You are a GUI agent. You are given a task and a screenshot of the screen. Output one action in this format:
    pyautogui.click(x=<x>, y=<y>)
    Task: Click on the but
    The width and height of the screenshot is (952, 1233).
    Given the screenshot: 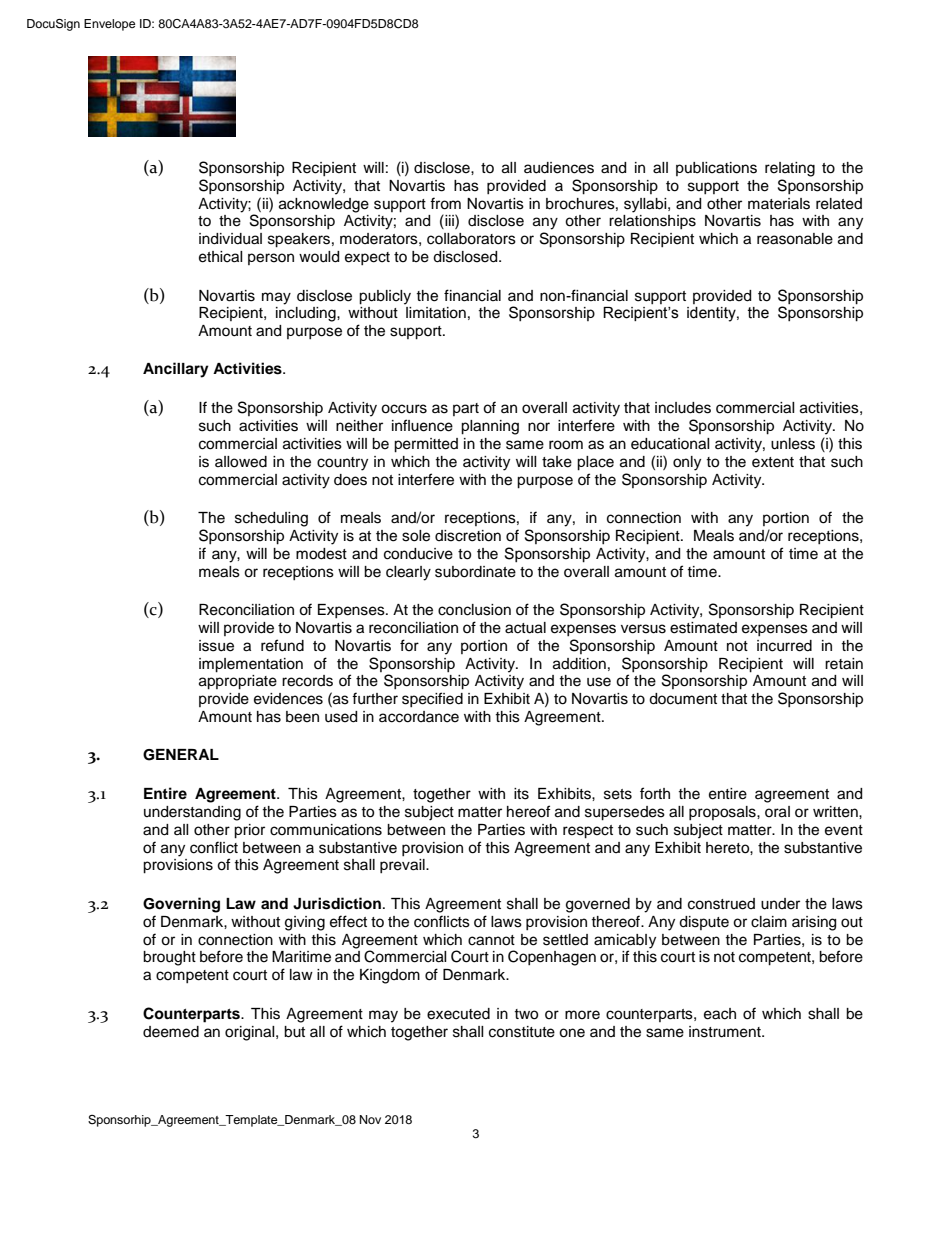 What is the action you would take?
    pyautogui.click(x=294, y=1032)
